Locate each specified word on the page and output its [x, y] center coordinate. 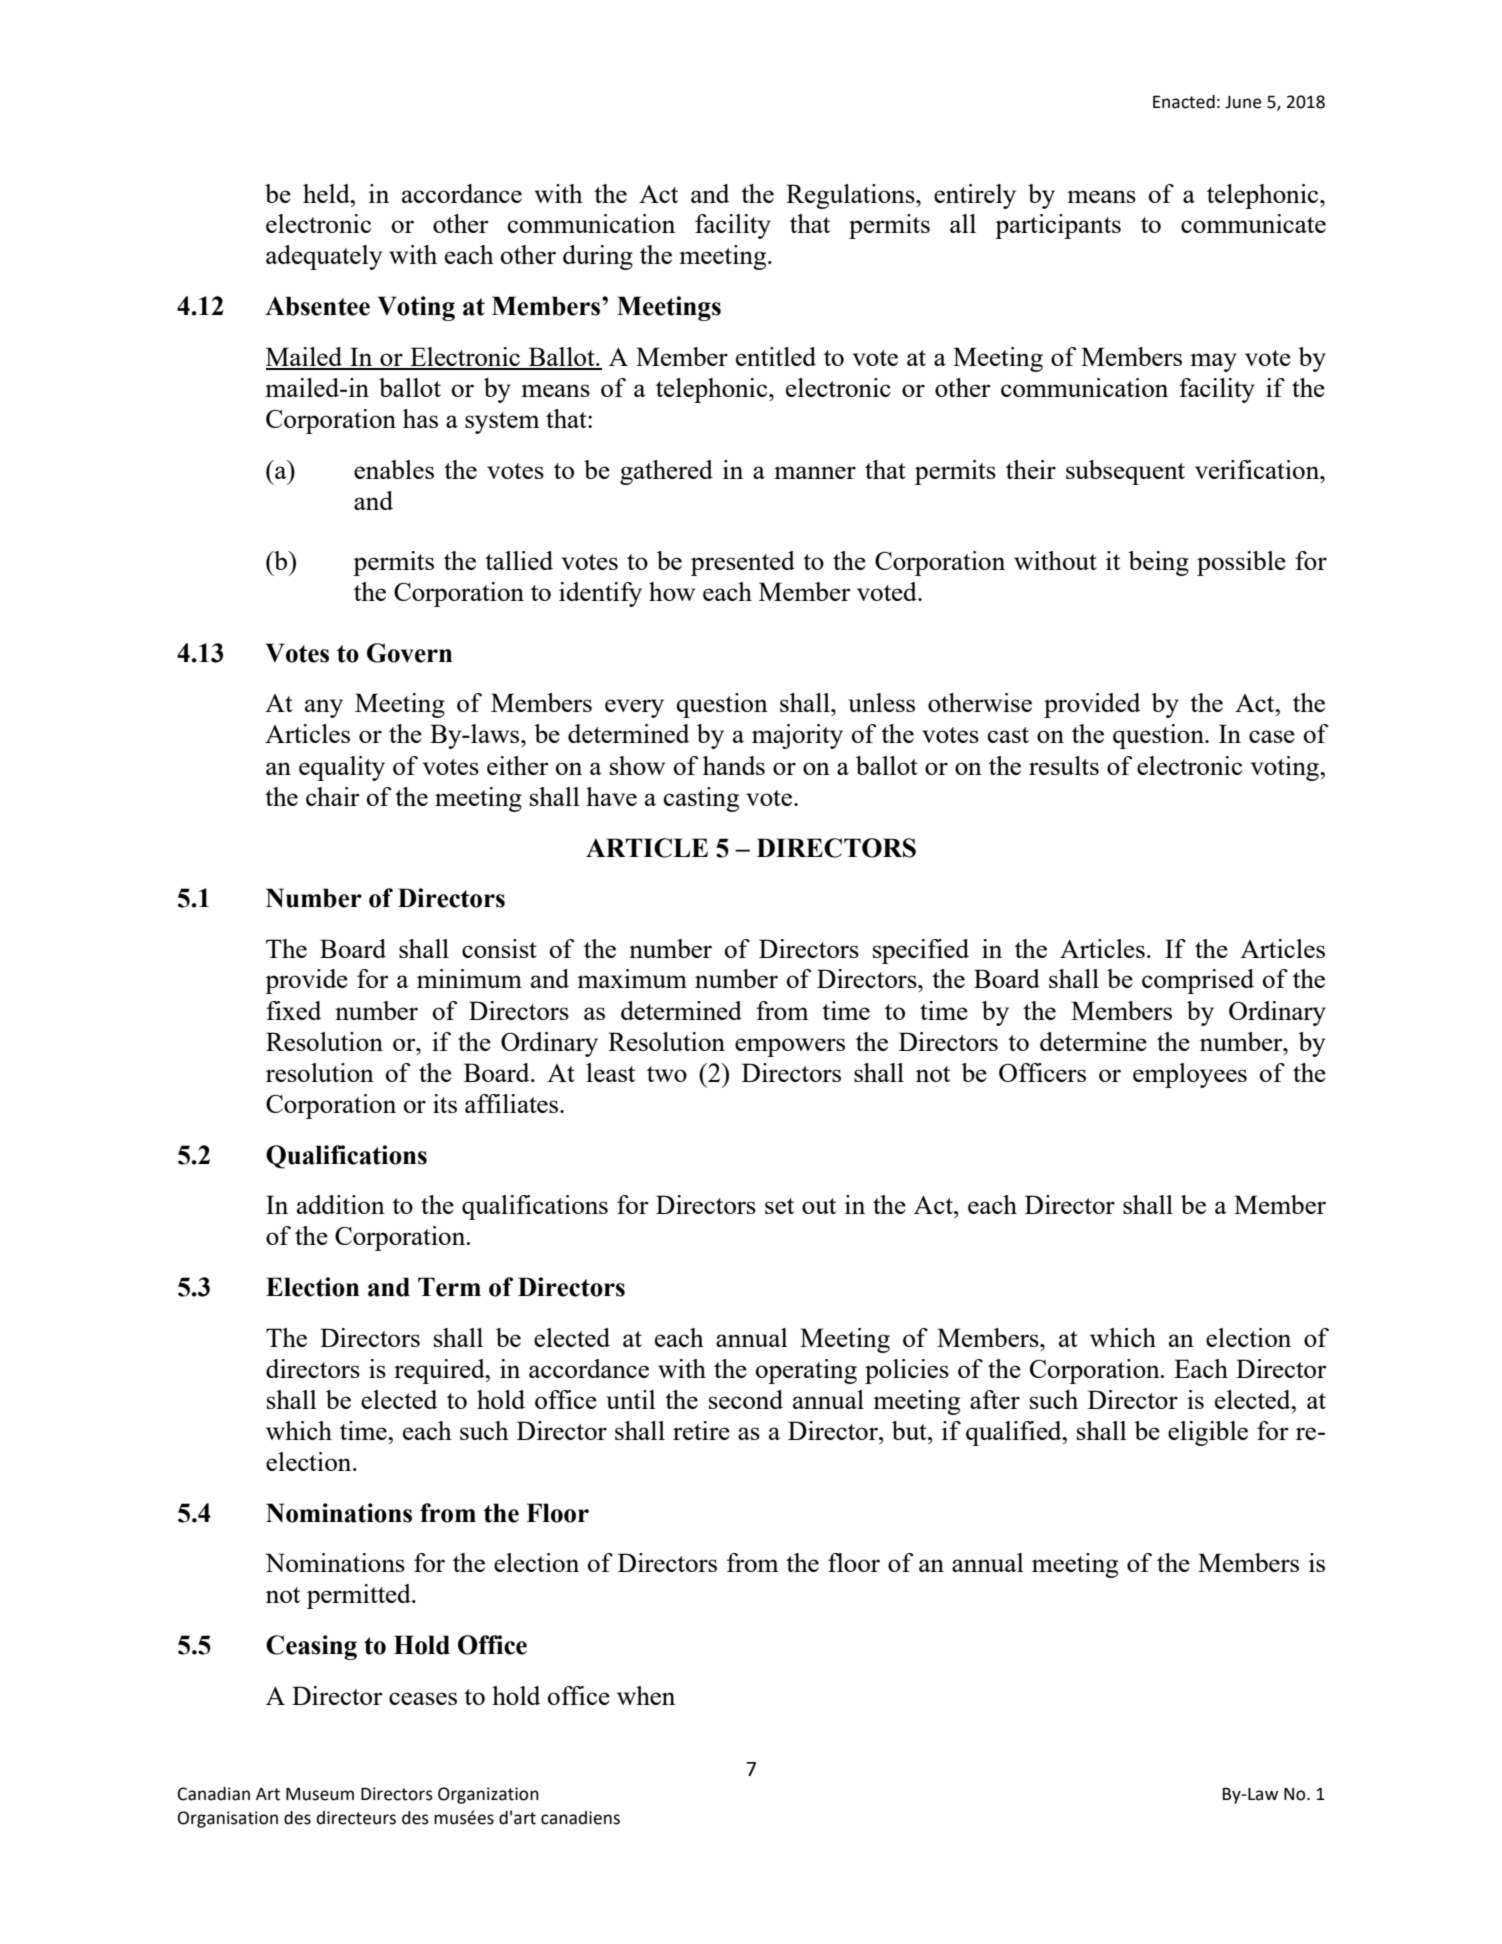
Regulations [851, 196]
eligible [1208, 1433]
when [646, 1695]
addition [341, 1204]
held [327, 193]
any [324, 708]
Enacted [1184, 102]
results [1064, 765]
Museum [320, 1794]
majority [797, 736]
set [779, 1206]
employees [1190, 1075]
